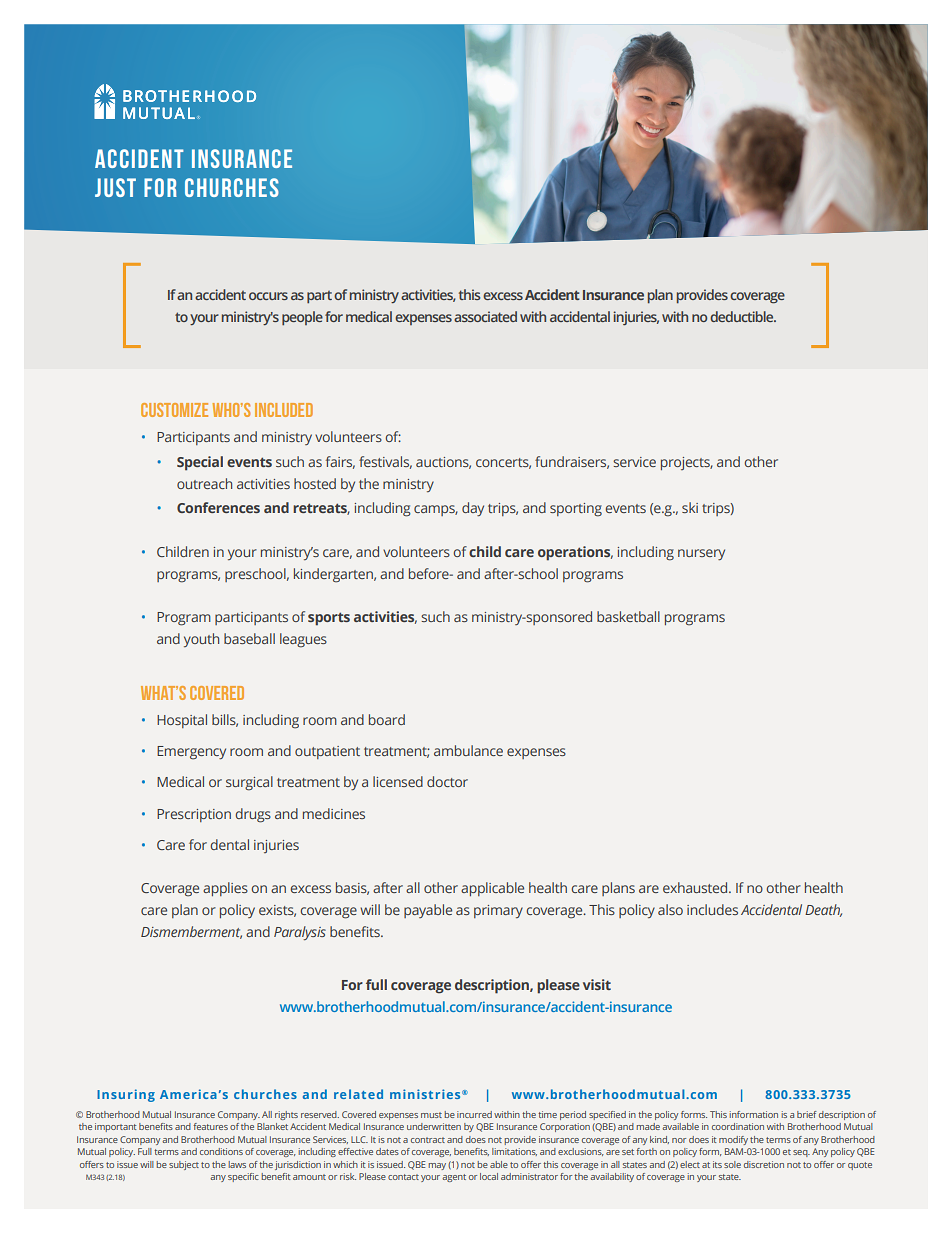  Describe the element at coordinates (743, 316) in the image. I see `deductible` at that location.
